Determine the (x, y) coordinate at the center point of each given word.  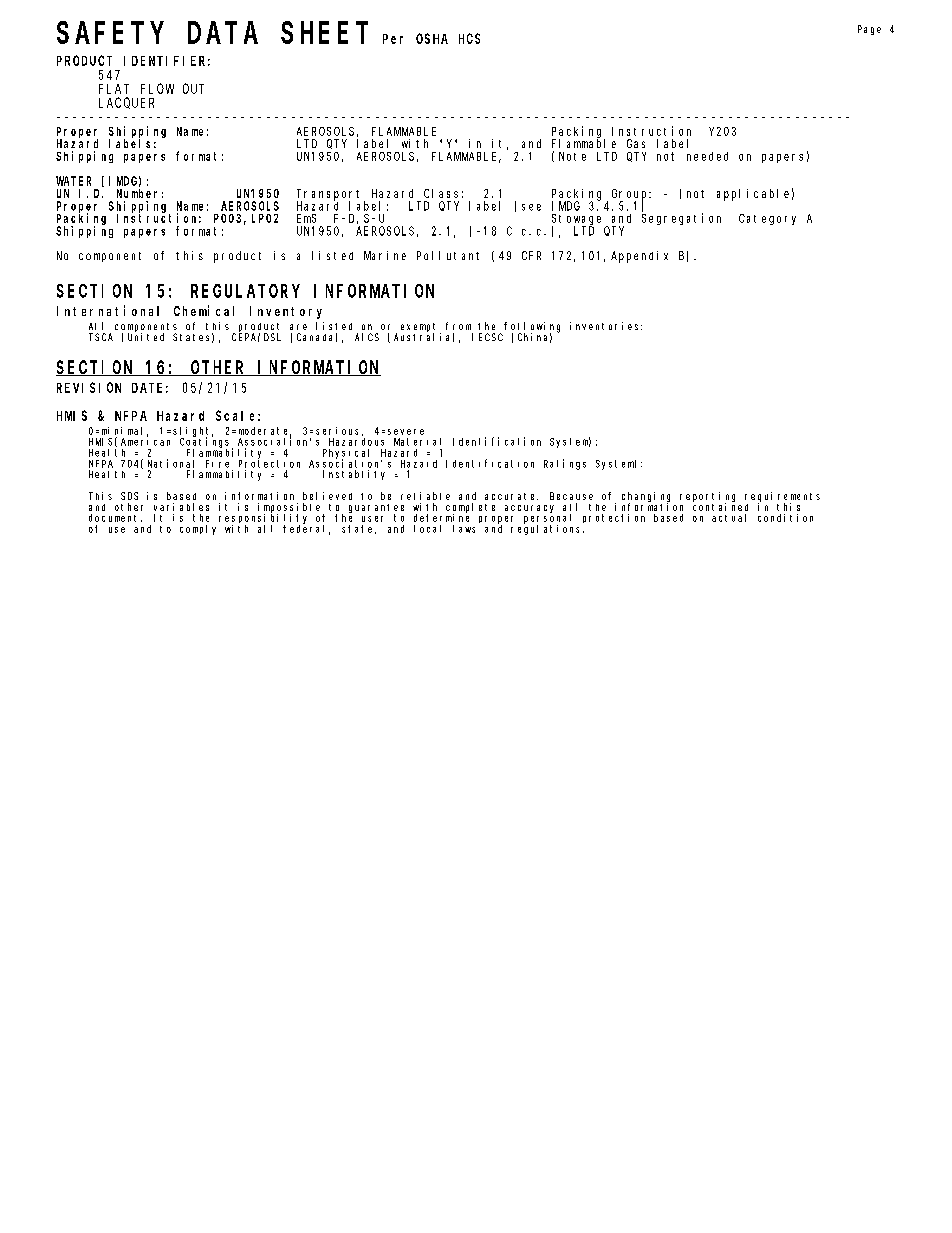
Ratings (565, 464)
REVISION (89, 387)
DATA (223, 34)
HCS (469, 38)
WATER (73, 181)
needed (707, 156)
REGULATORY (245, 291)
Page (869, 30)
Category (767, 219)
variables (181, 507)
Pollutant (448, 255)
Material (417, 442)
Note (572, 156)
